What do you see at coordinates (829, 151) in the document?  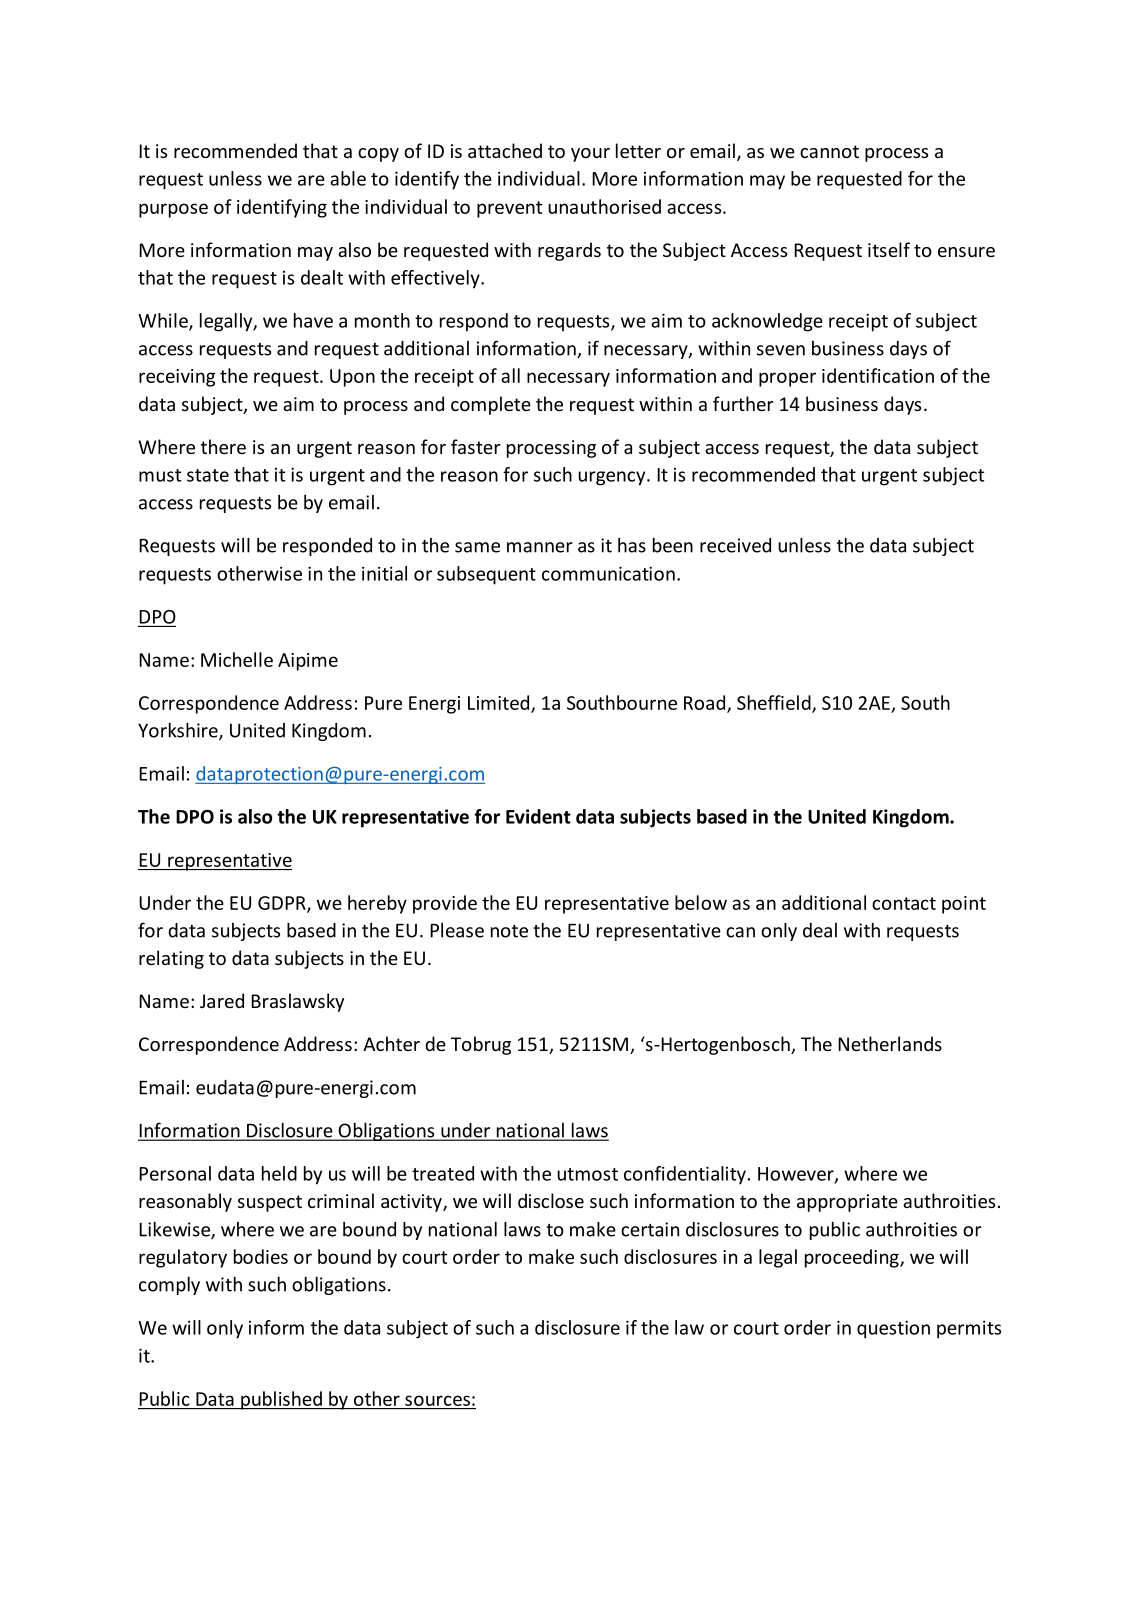 I see `cannot` at bounding box center [829, 151].
